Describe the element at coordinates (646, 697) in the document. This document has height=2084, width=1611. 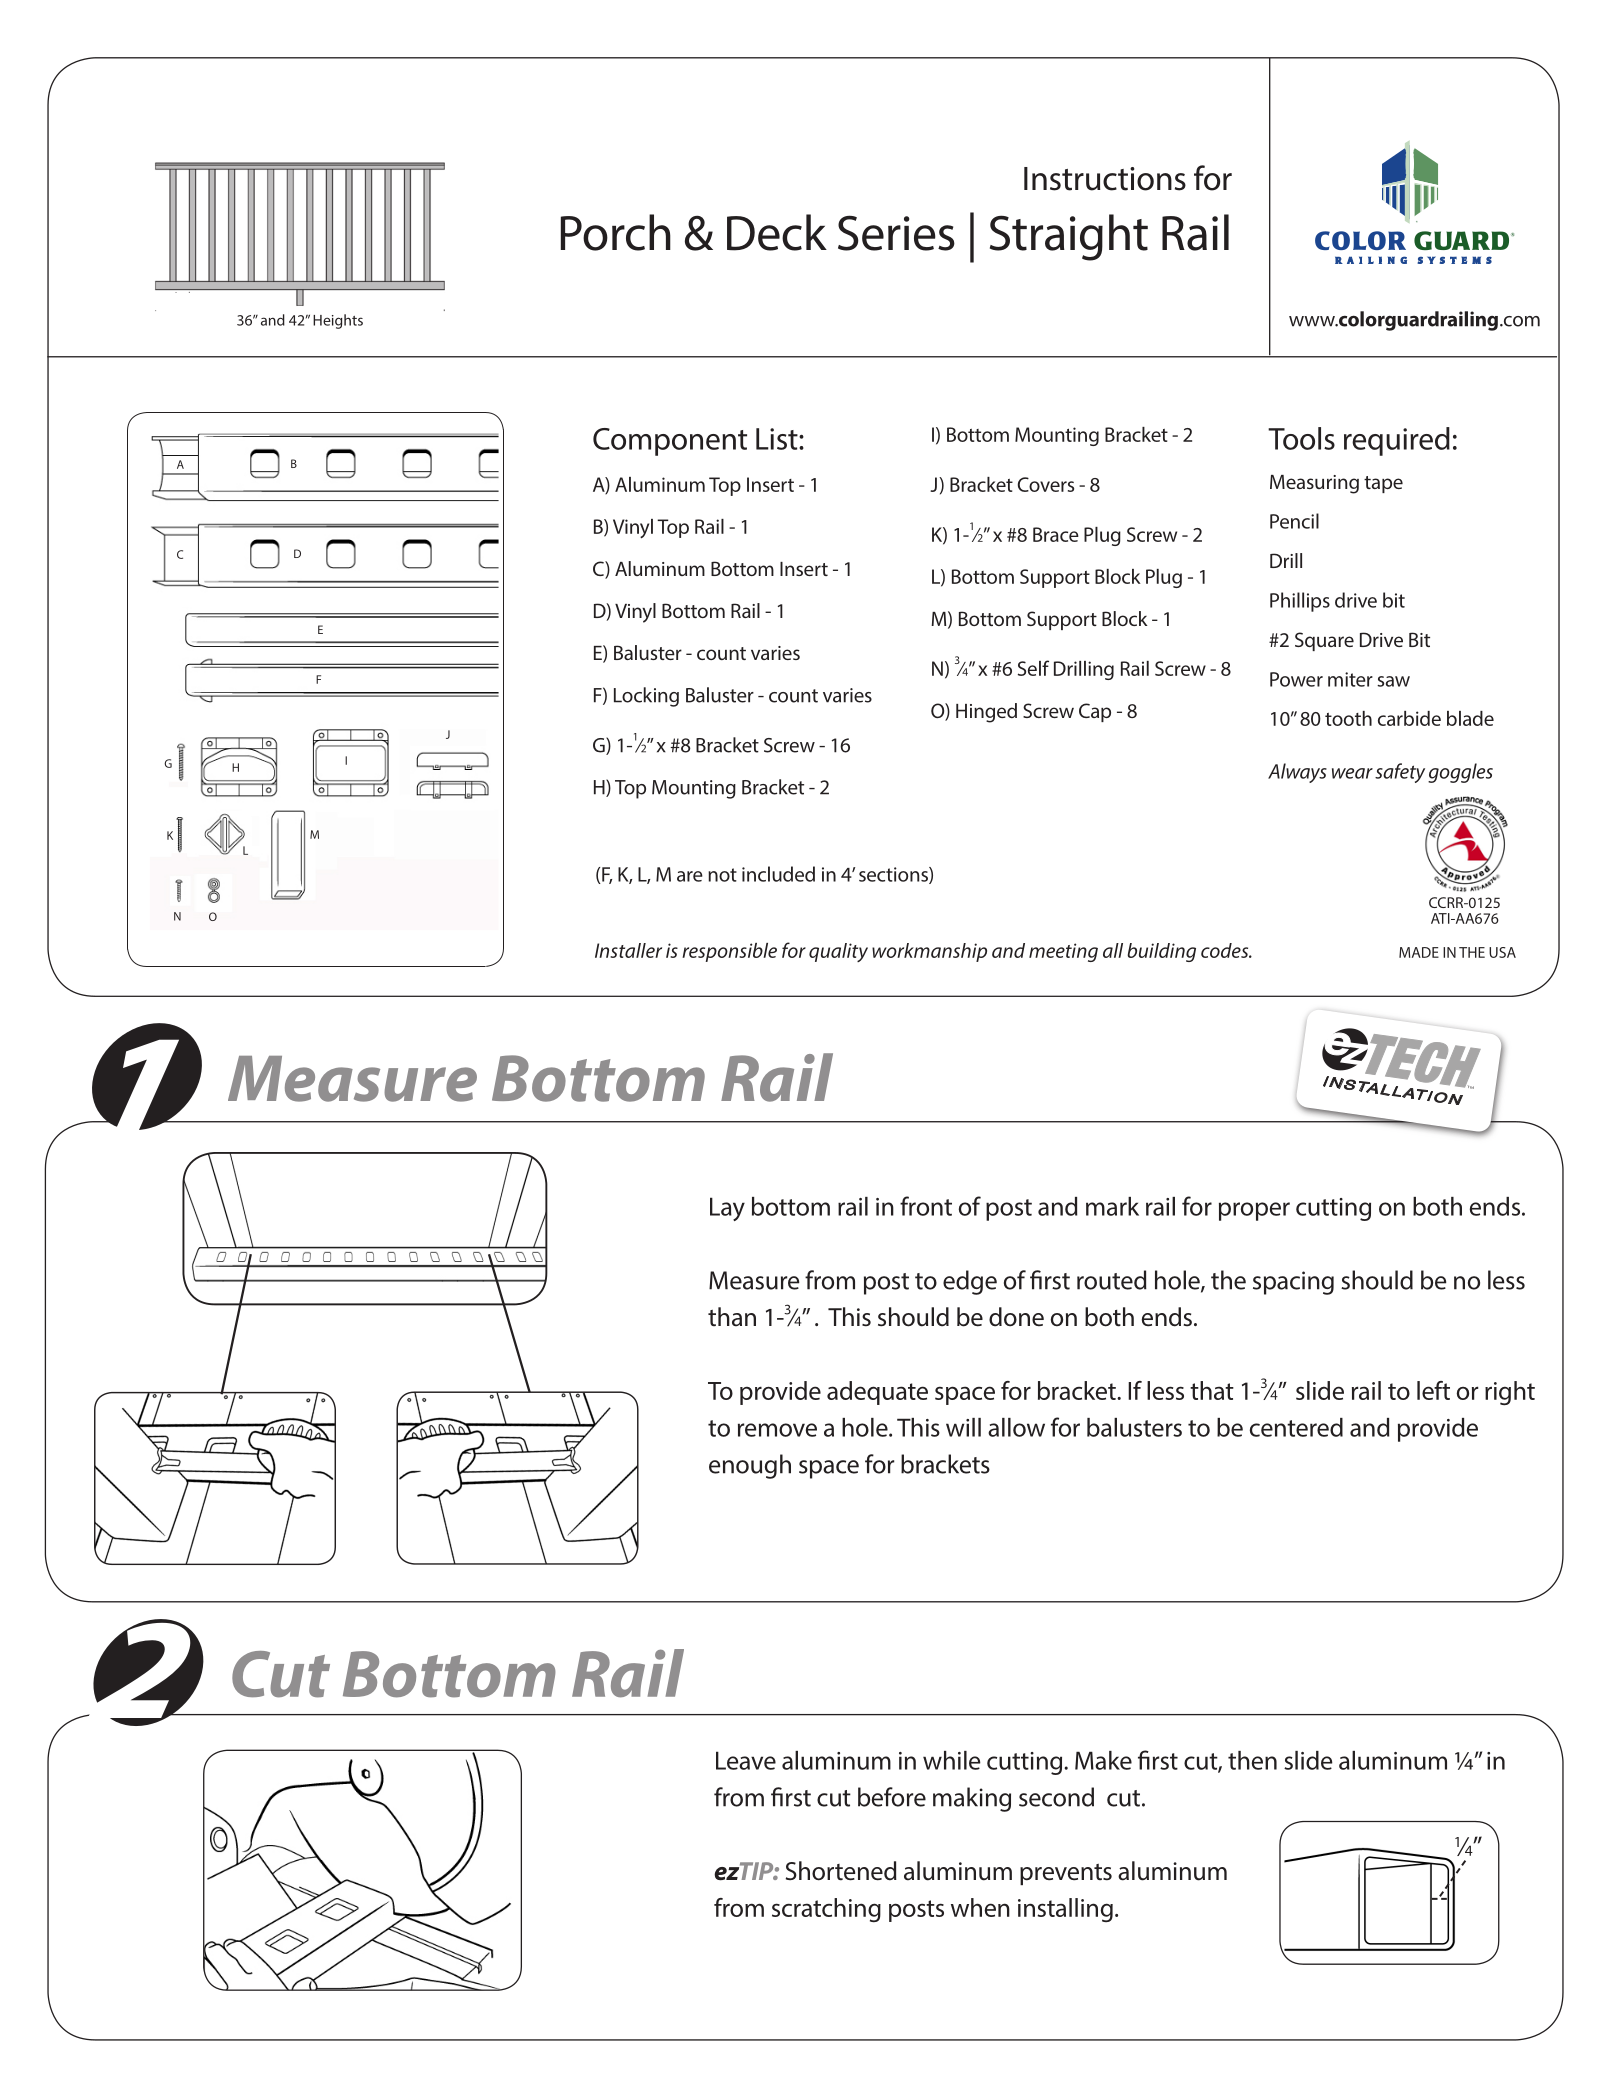
I see `Locking` at that location.
